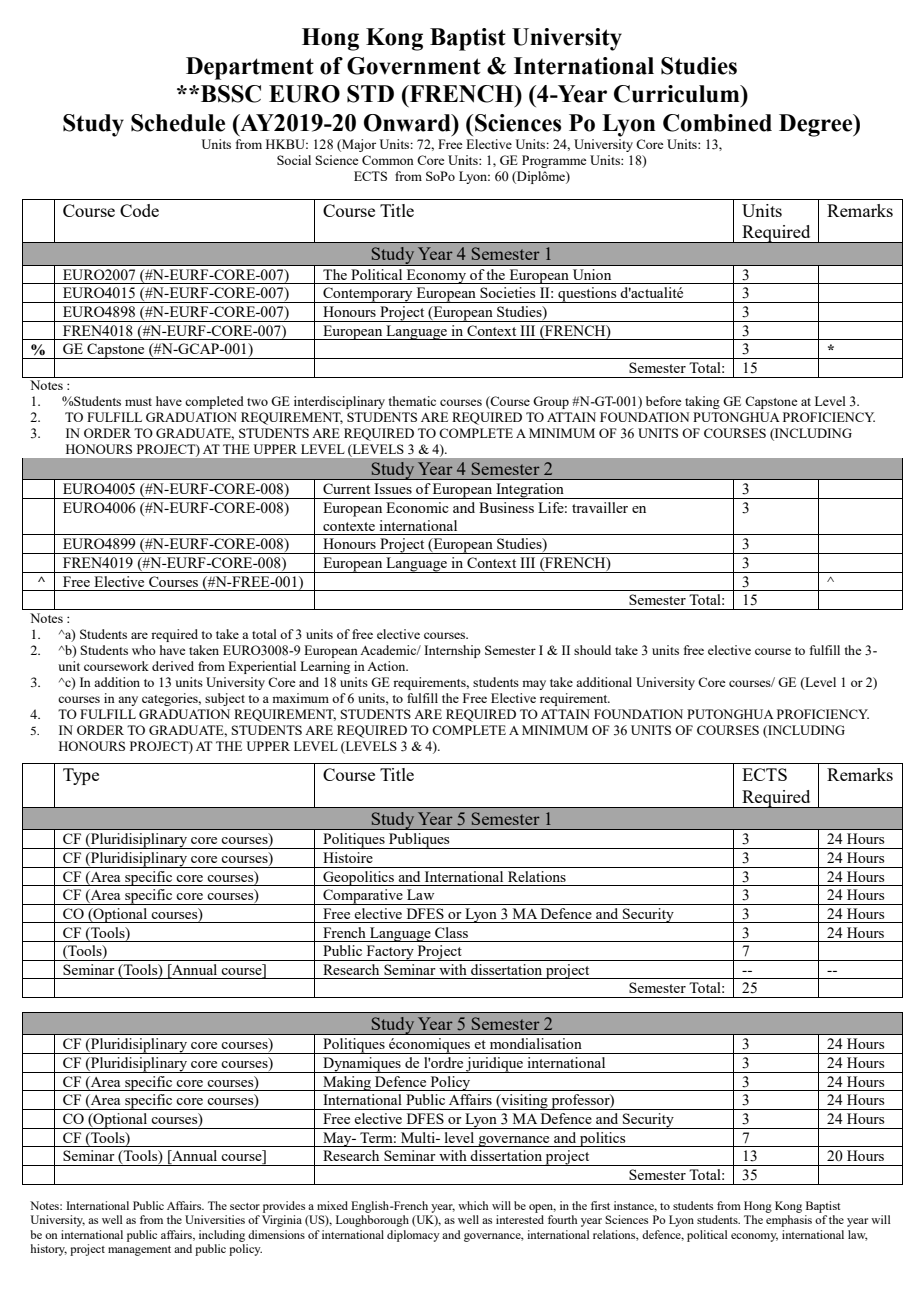  Describe the element at coordinates (138, 402) in the screenshot. I see `must` at that location.
